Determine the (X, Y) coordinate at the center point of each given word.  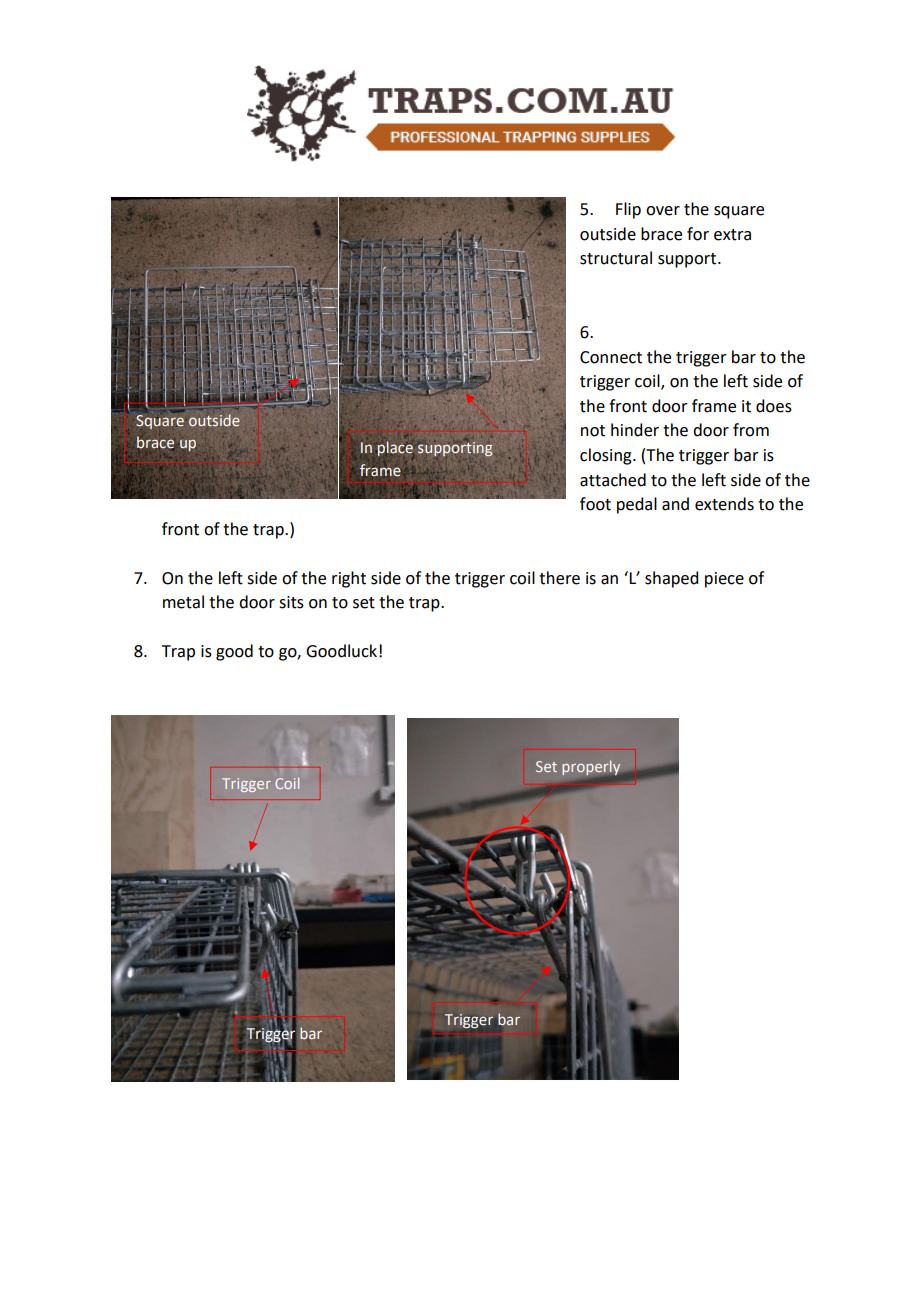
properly (592, 768)
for (698, 234)
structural (616, 258)
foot (595, 504)
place (394, 448)
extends (724, 504)
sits (291, 602)
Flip (628, 210)
